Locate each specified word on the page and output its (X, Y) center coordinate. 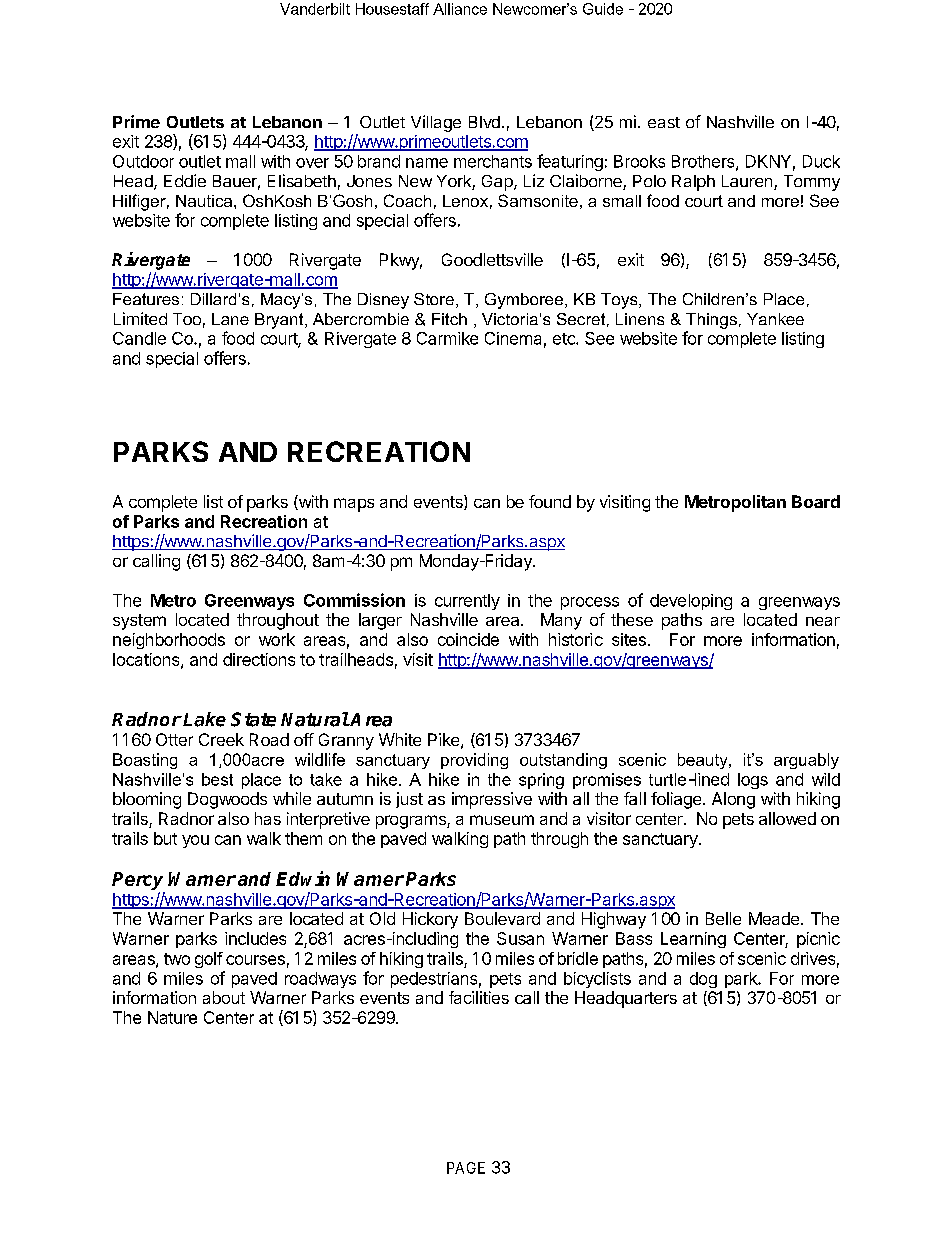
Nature (172, 1017)
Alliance (460, 9)
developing (691, 602)
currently (467, 602)
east (664, 122)
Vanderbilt (315, 9)
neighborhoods (169, 641)
